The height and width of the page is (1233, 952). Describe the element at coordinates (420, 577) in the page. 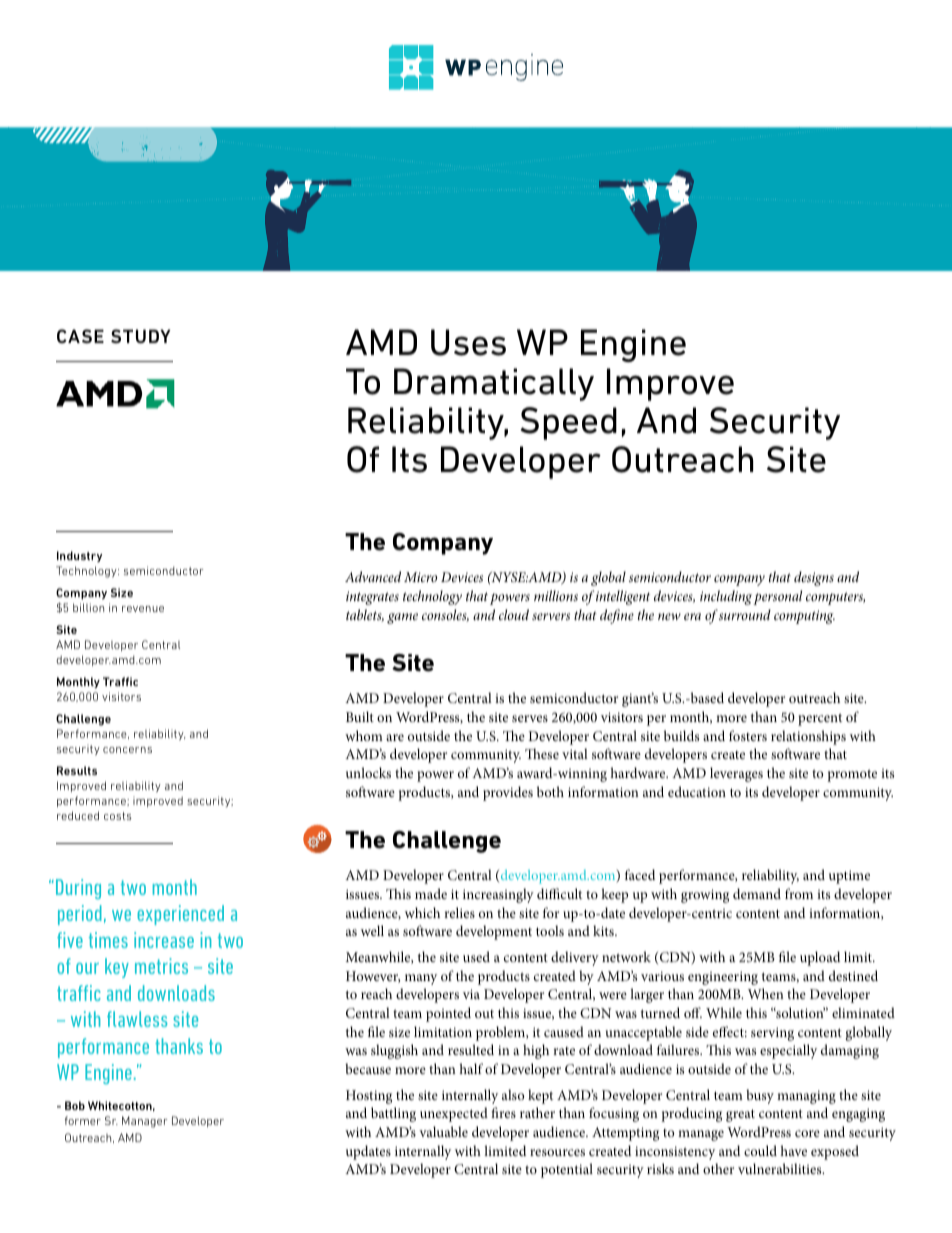

I see `Micro` at that location.
